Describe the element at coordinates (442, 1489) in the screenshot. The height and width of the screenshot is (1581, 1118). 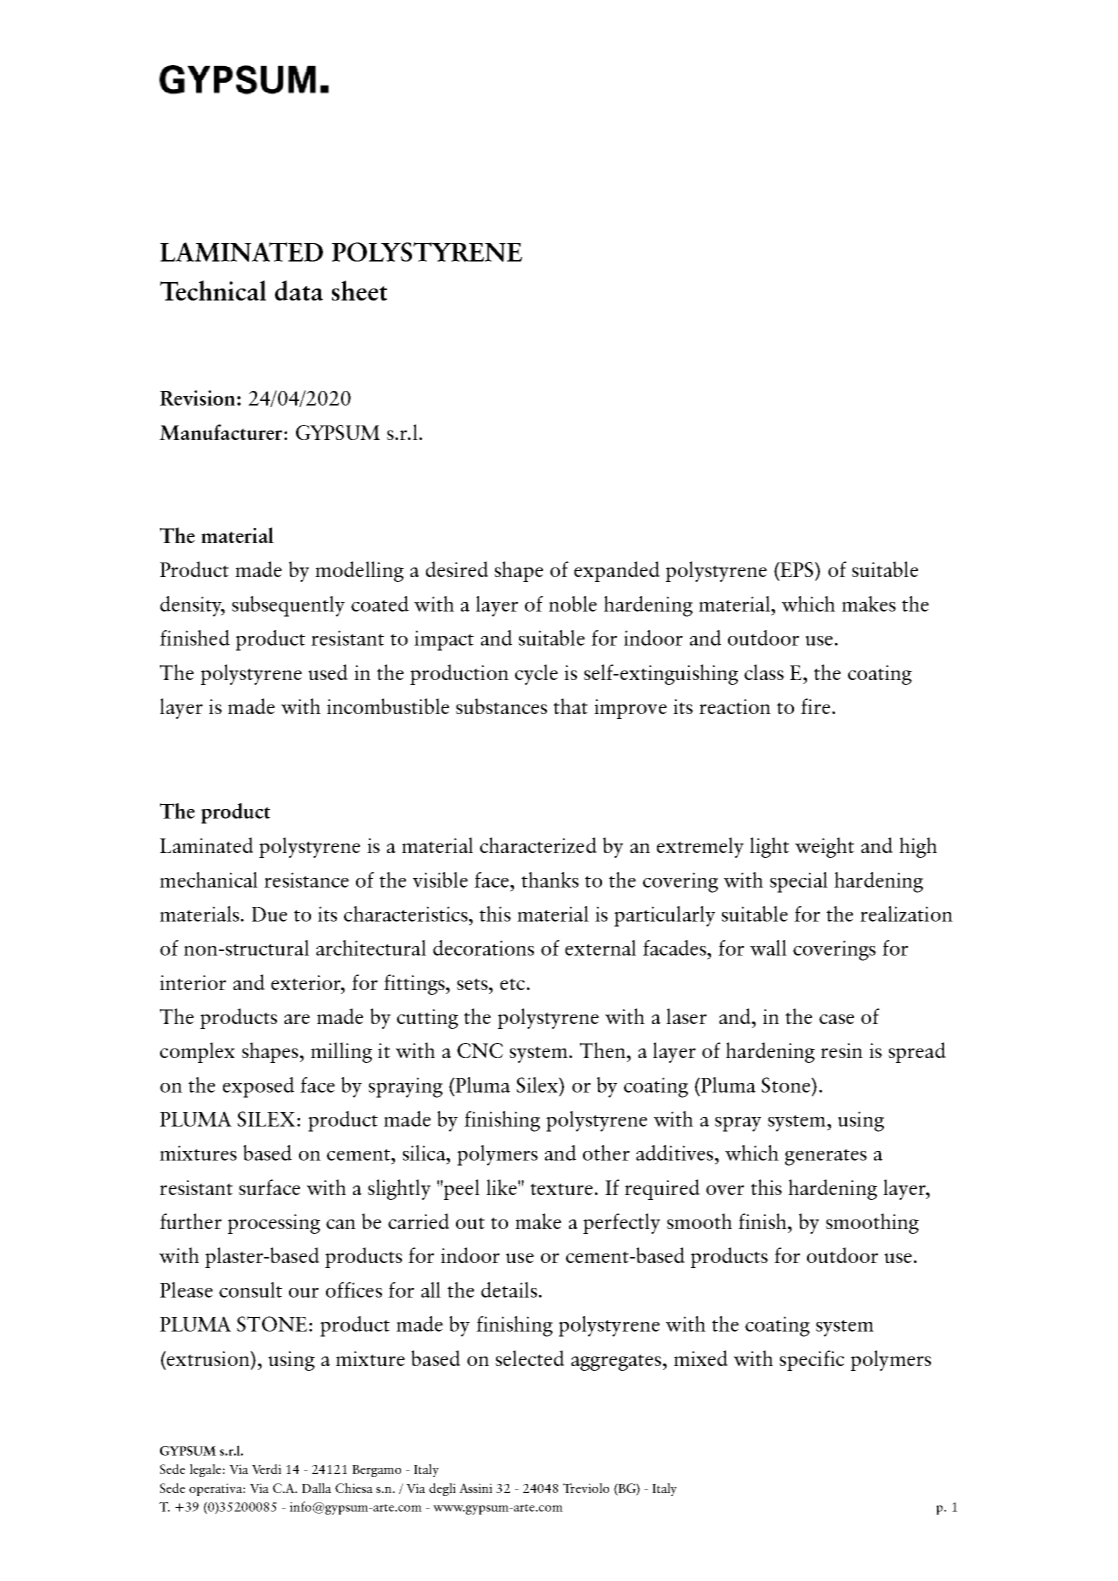
I see `degli` at that location.
